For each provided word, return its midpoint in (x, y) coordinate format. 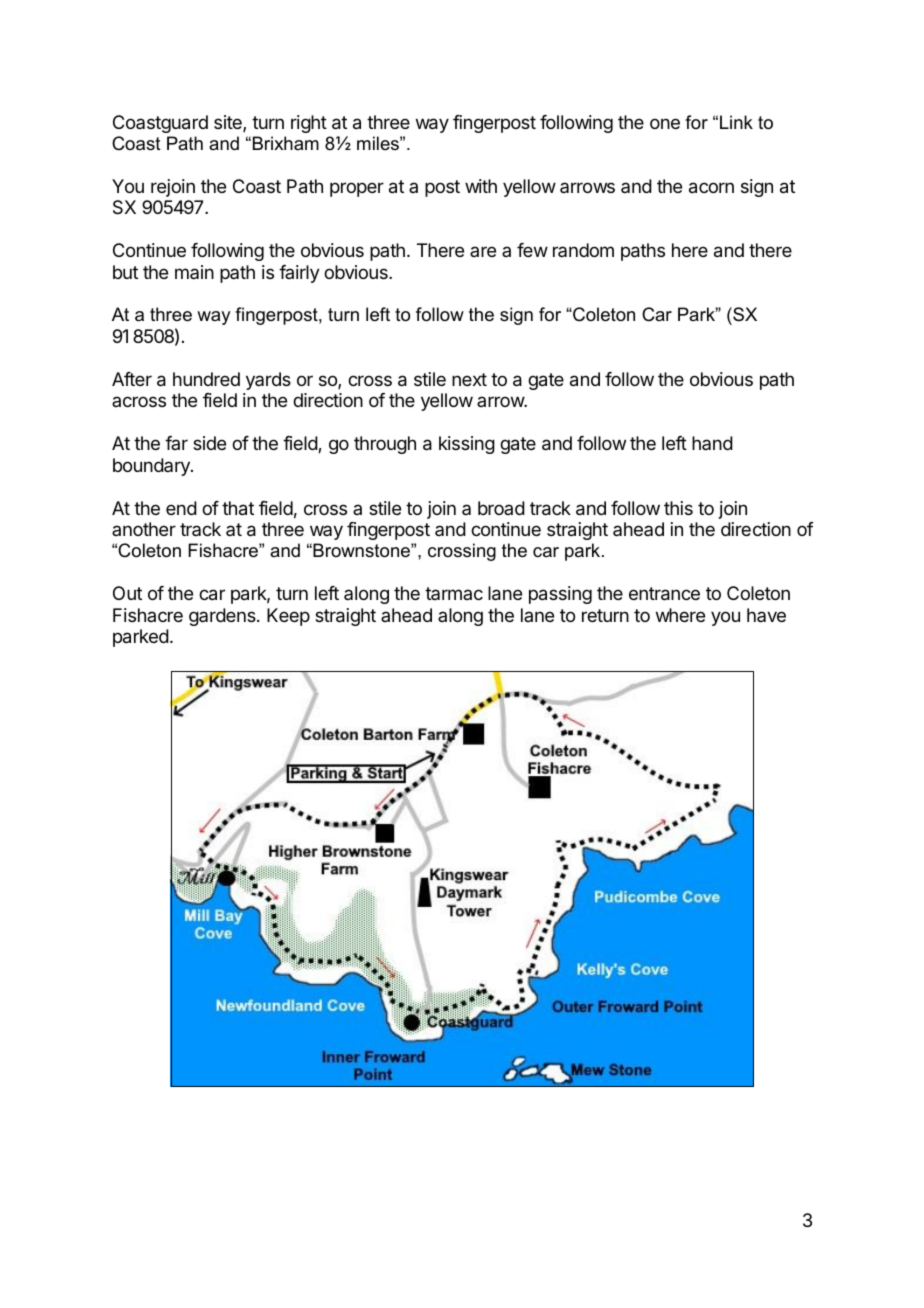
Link (736, 122)
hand (712, 443)
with (481, 186)
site (229, 123)
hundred (206, 379)
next (469, 379)
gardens (223, 617)
